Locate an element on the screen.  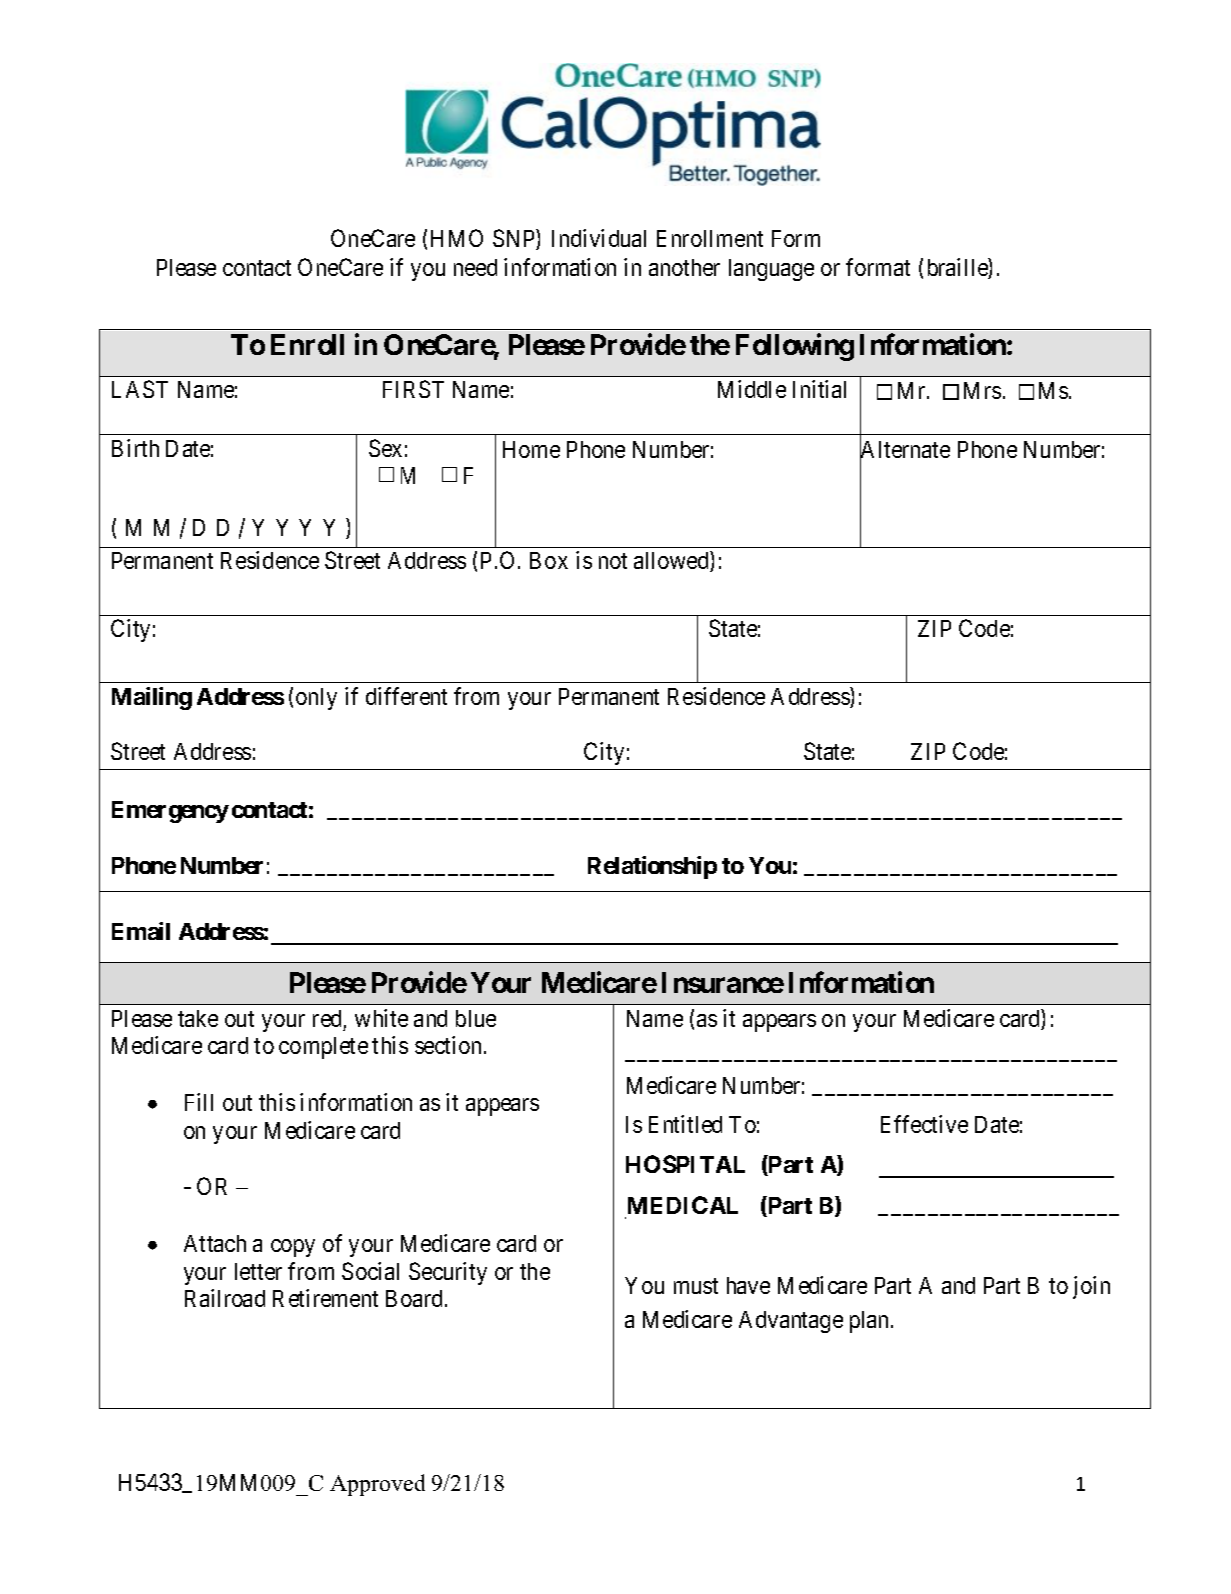
complete is located at coordinates (323, 1048).
